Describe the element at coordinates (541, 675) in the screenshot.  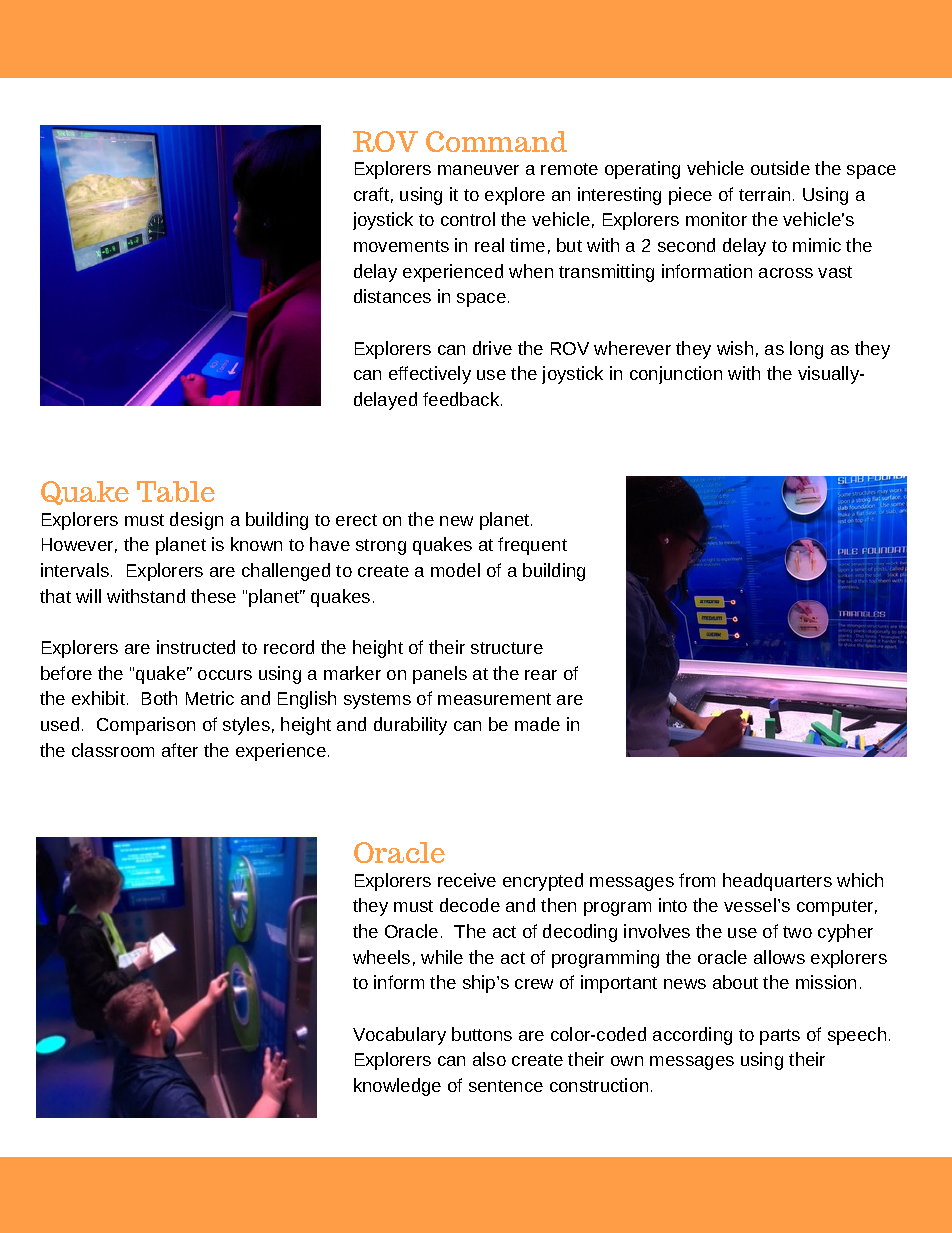
I see `rear` at that location.
